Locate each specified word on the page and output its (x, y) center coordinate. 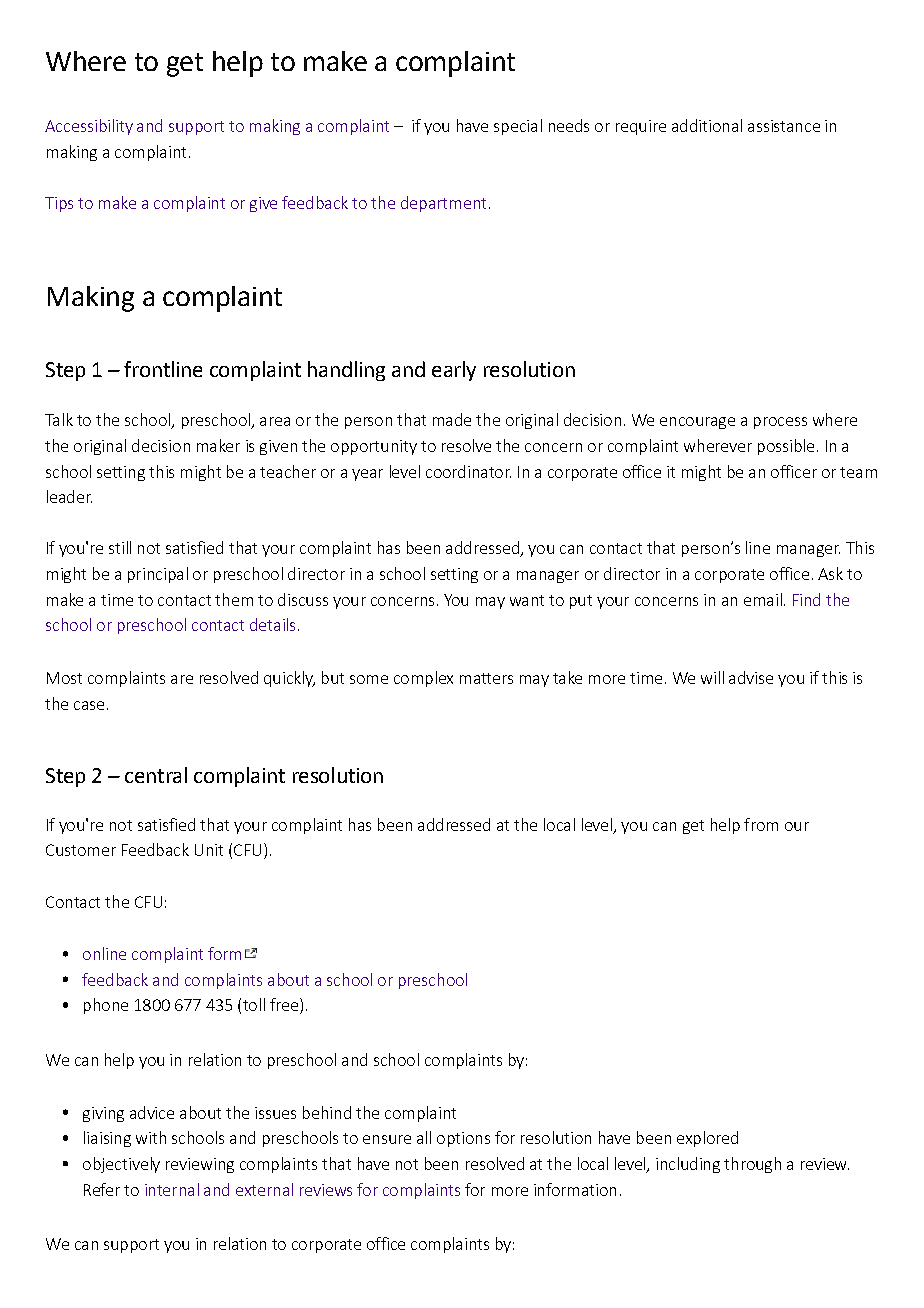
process (780, 423)
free (284, 1004)
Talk (59, 419)
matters (486, 678)
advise (751, 677)
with (151, 1137)
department (443, 204)
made (452, 419)
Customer (81, 850)
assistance (784, 126)
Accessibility (89, 127)
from (761, 824)
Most (64, 678)
